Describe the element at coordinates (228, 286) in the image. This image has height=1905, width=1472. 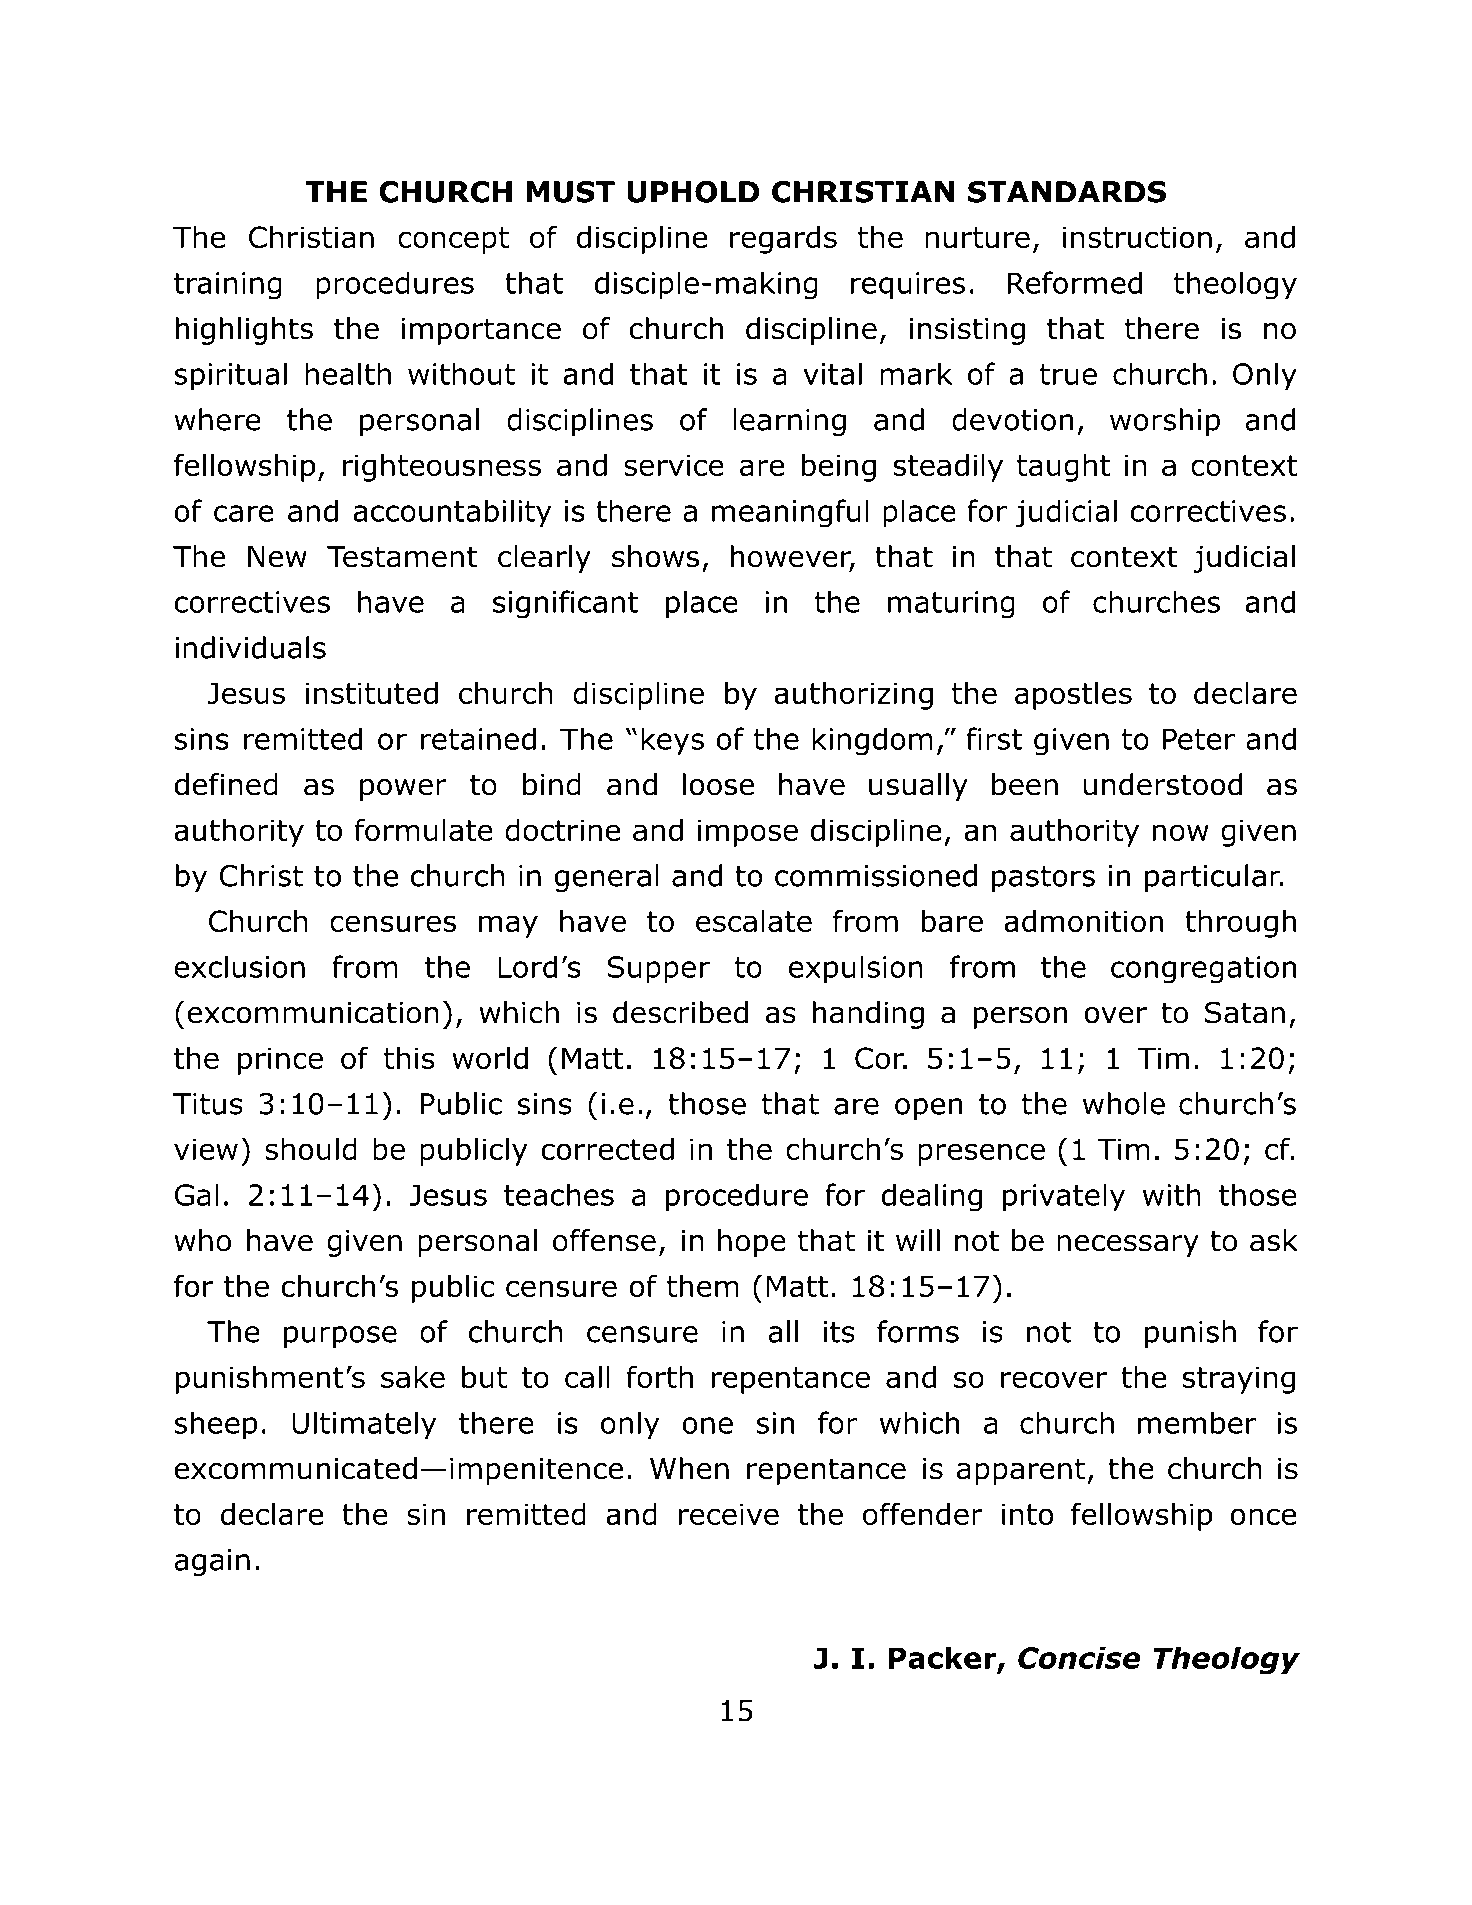
I see `training` at that location.
